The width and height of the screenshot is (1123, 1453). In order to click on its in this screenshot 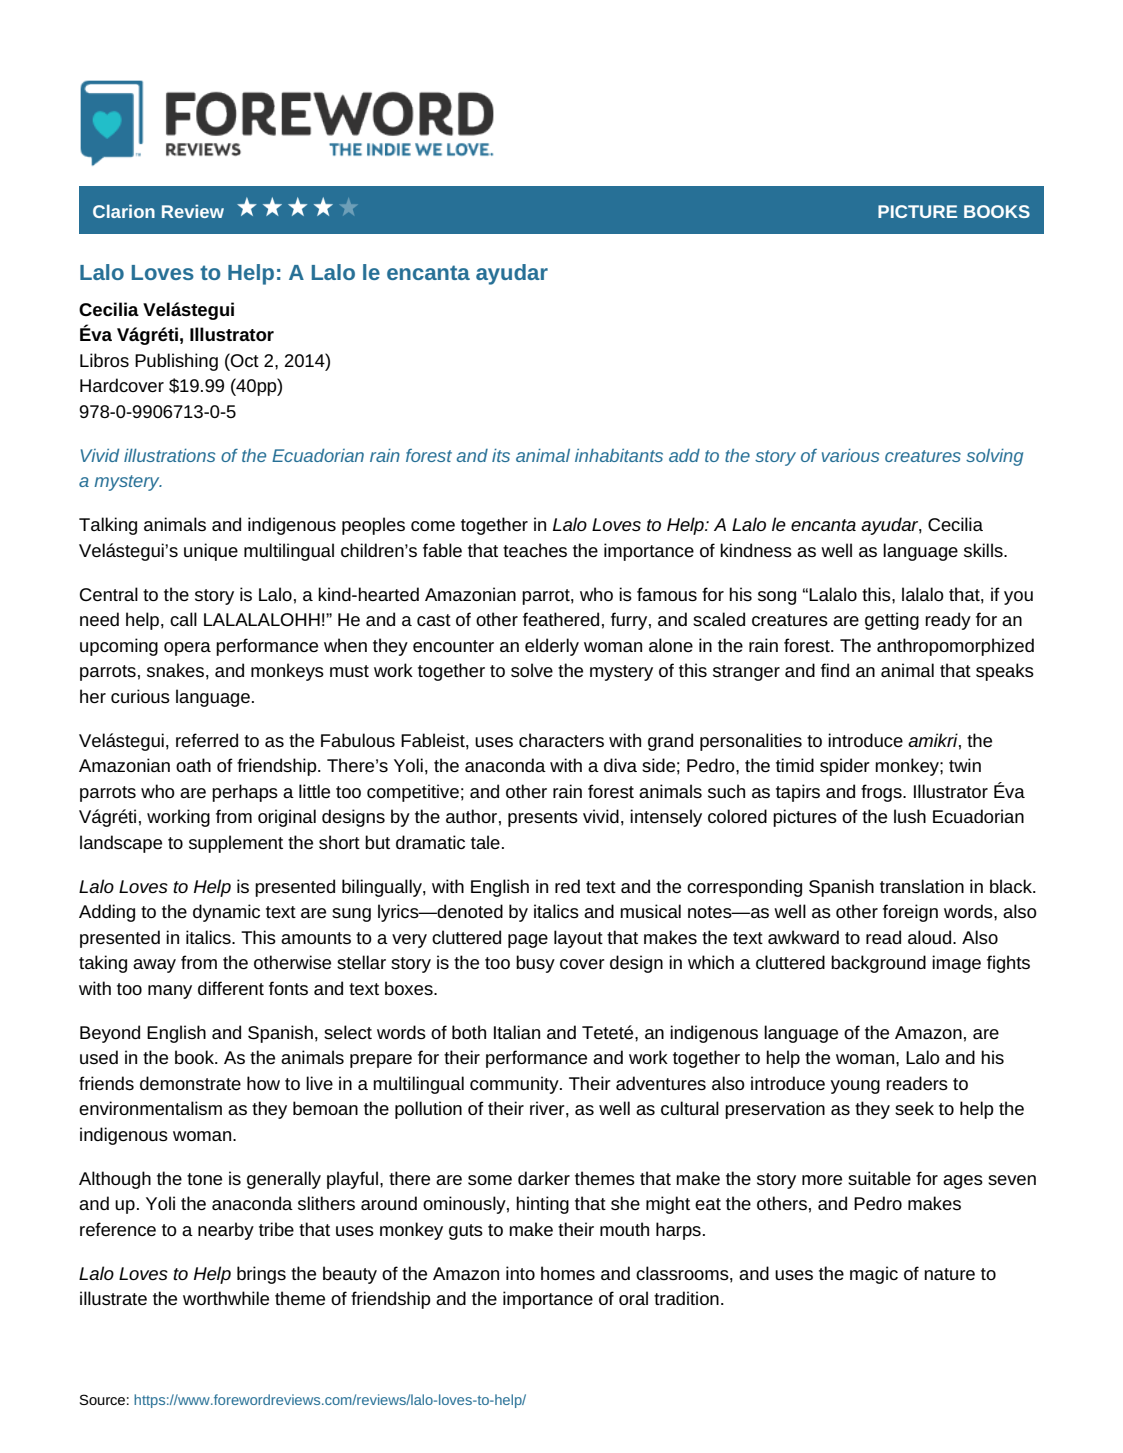, I will do `click(501, 455)`.
